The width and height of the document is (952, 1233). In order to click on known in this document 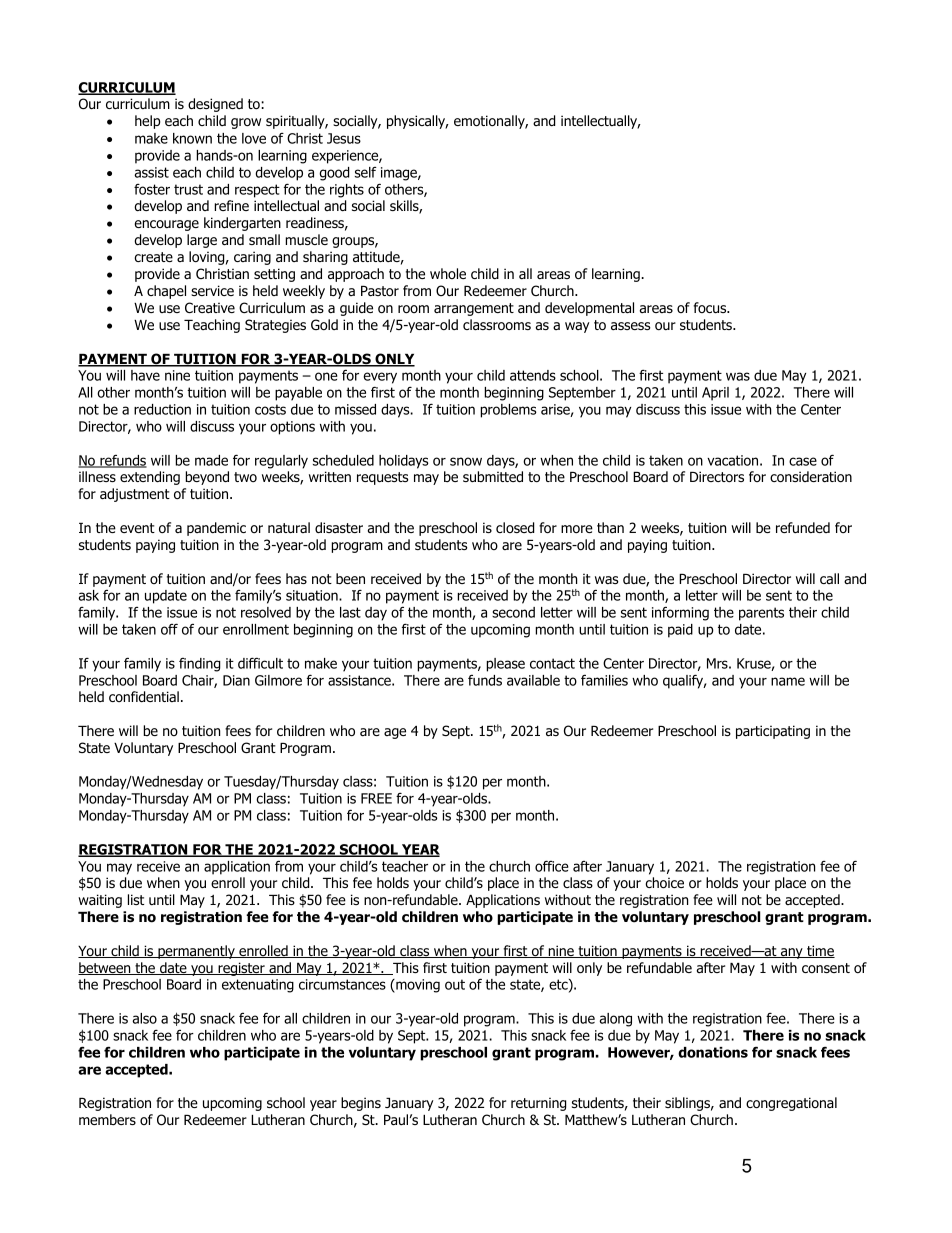, I will do `click(192, 138)`.
